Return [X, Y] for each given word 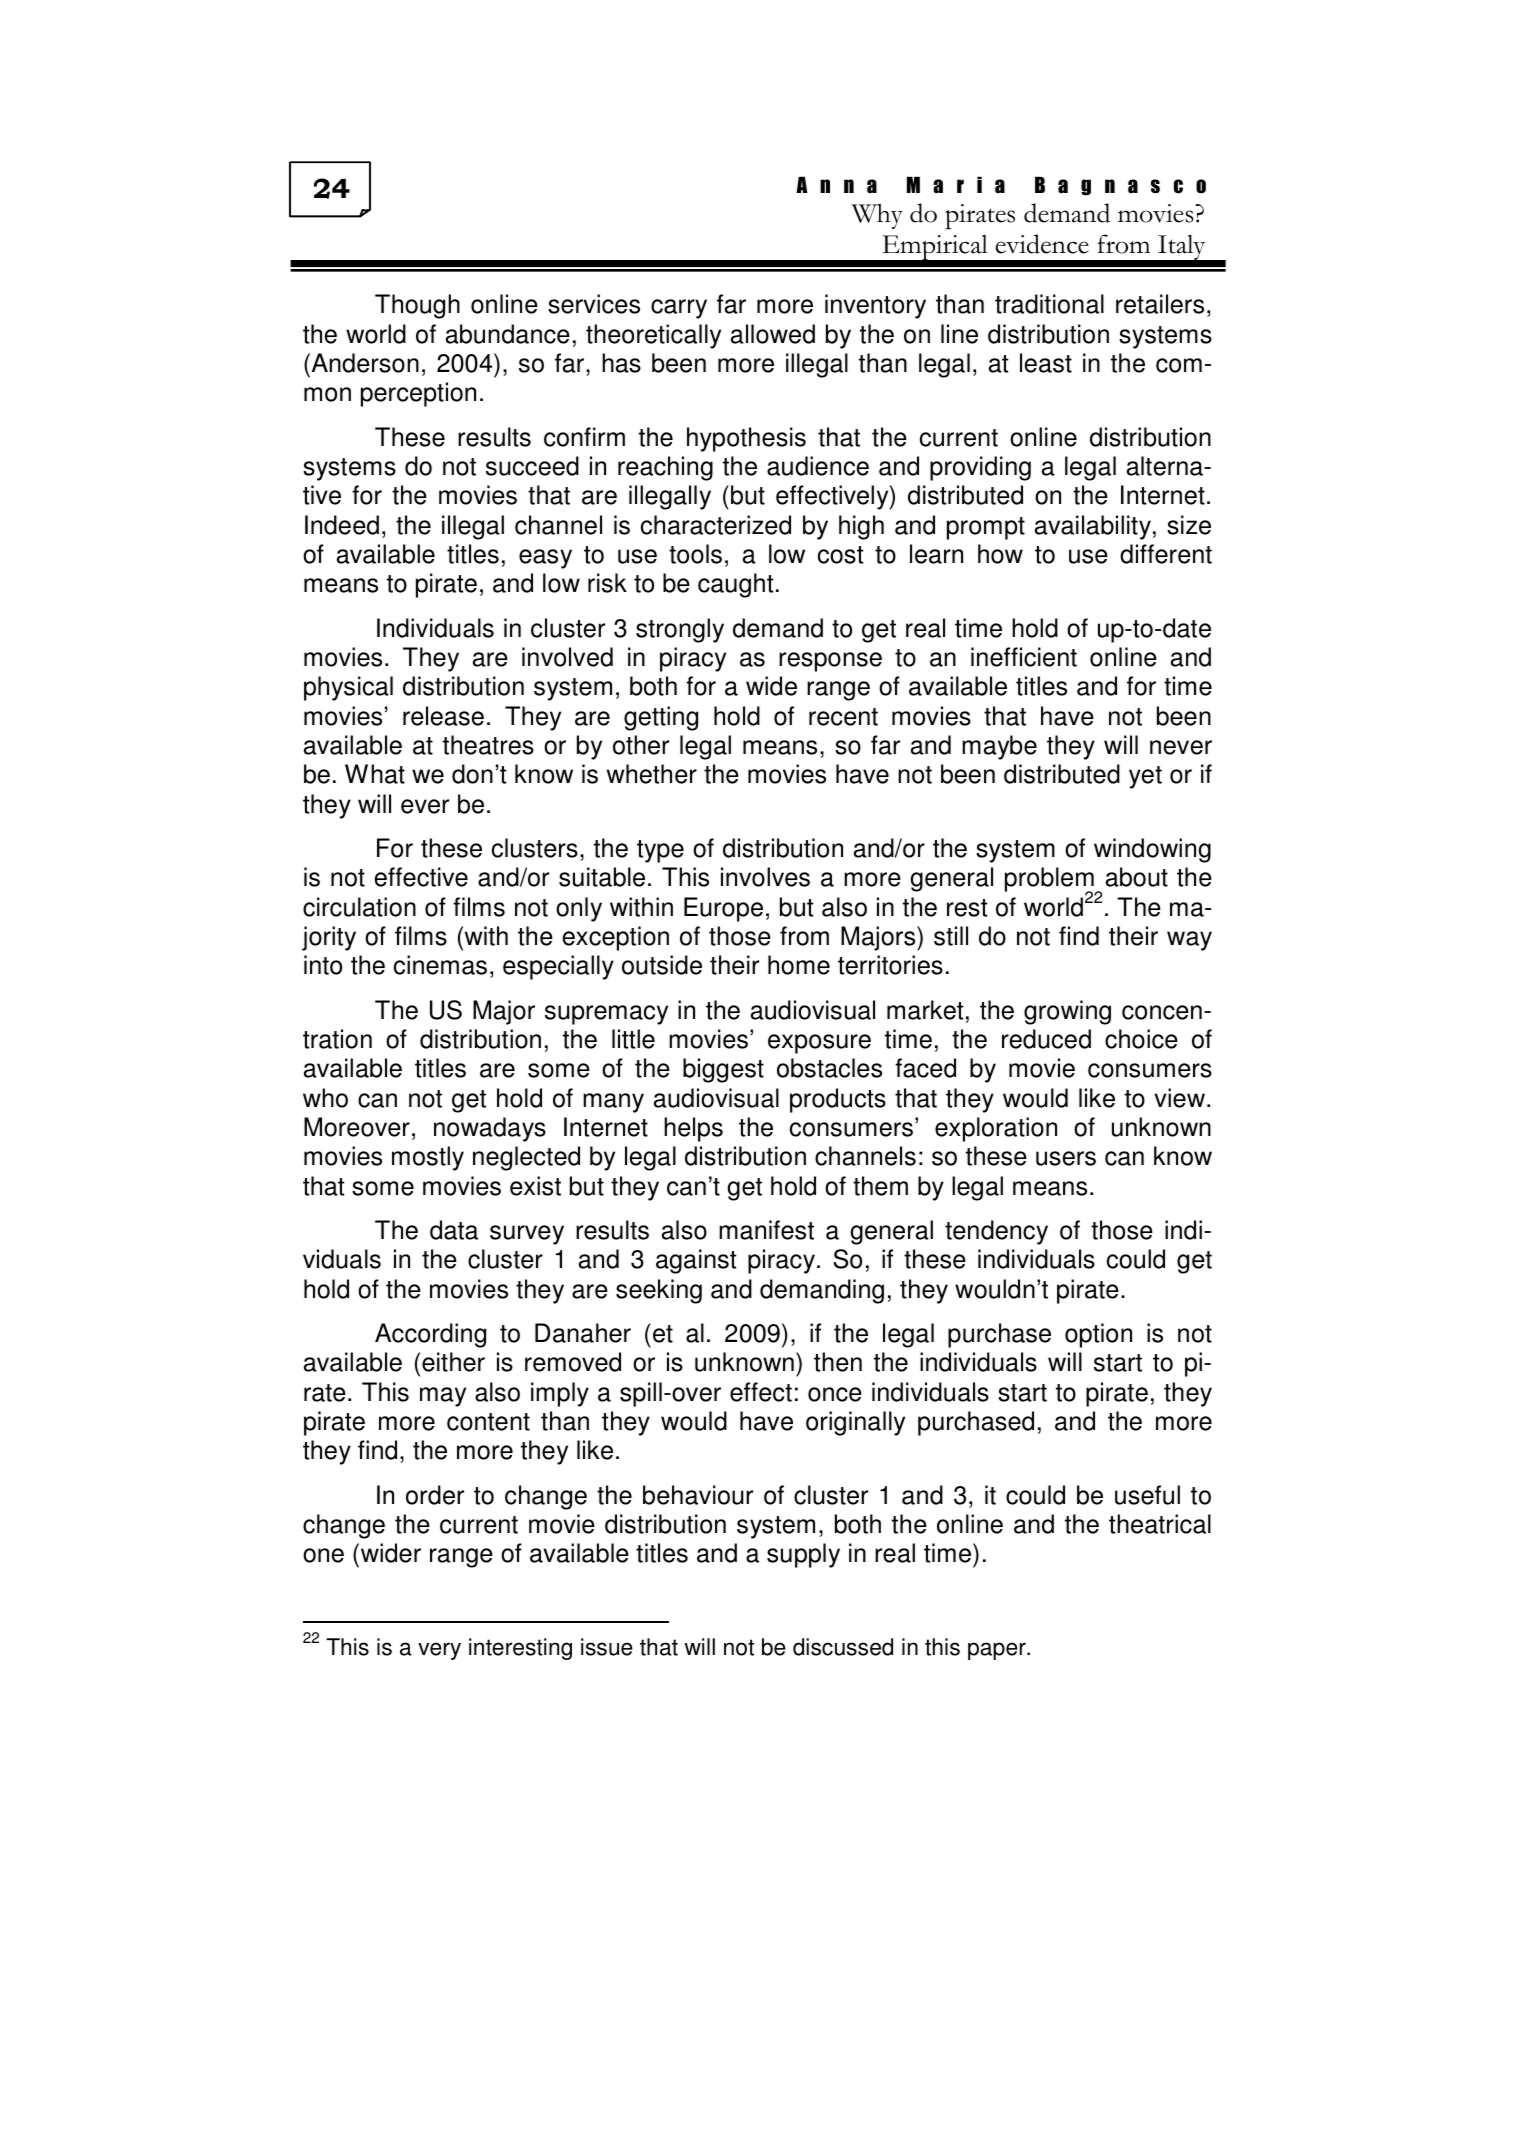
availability [1093, 527]
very [439, 1651]
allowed [773, 334]
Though [417, 306]
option [1098, 1335]
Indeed [342, 525]
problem [1050, 881]
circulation [359, 907]
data [454, 1230]
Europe [723, 909]
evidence [1042, 244]
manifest [766, 1230]
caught [735, 585]
